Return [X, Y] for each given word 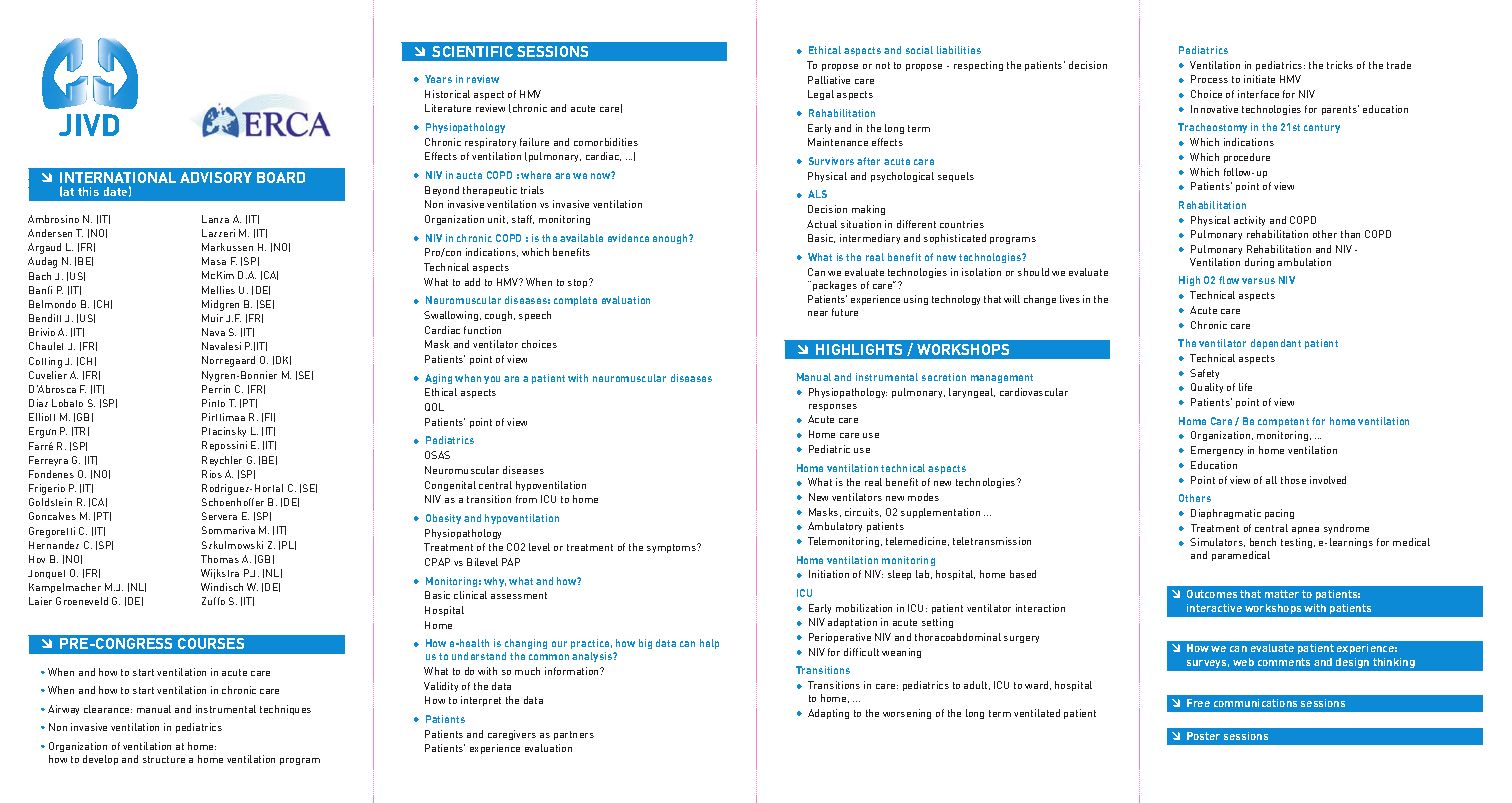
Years [438, 79]
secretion [944, 377]
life [1245, 387]
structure [164, 759]
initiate [1259, 79]
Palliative [829, 80]
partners [574, 735]
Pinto [213, 403]
